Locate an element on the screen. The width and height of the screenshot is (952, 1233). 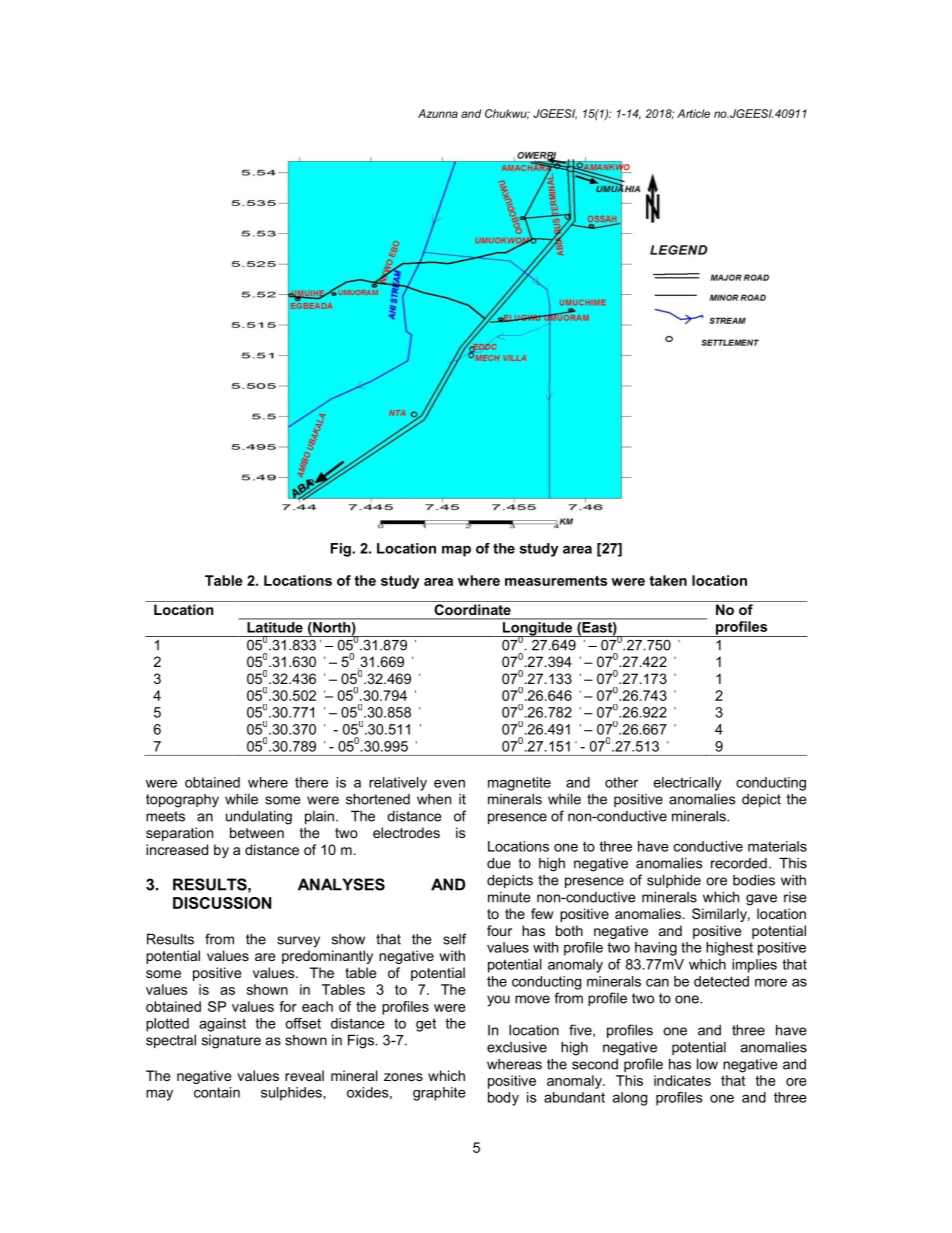
contain is located at coordinates (217, 1092).
